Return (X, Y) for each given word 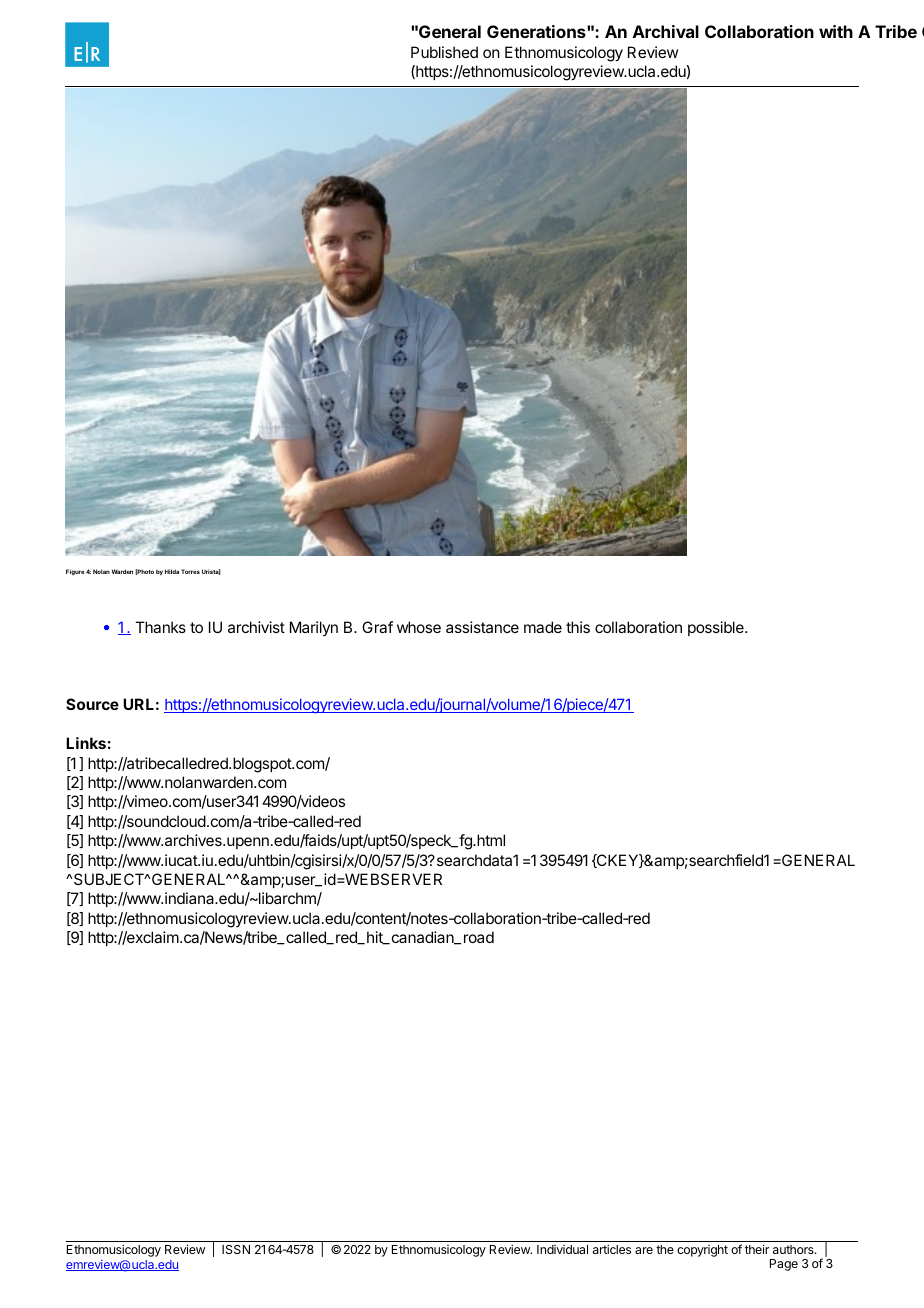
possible (717, 628)
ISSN (236, 1249)
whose (419, 627)
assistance (482, 627)
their (757, 1249)
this (578, 627)
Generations (537, 31)
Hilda (172, 571)
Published (444, 52)
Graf (377, 627)
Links (86, 743)
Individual (562, 1249)
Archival (666, 31)
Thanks (160, 627)
